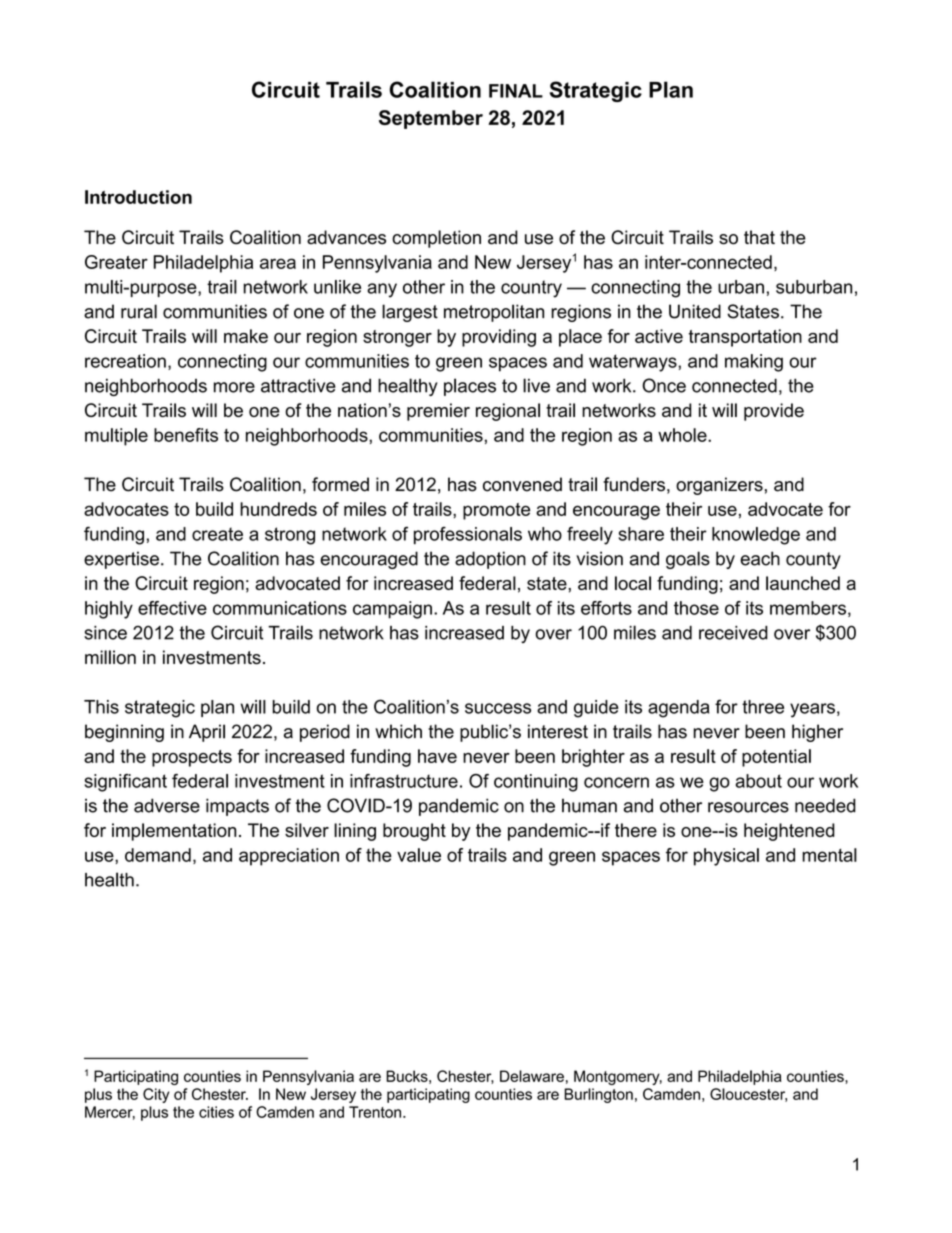 Image resolution: width=952 pixels, height=1233 pixels. What do you see at coordinates (437, 756) in the image?
I see `have` at bounding box center [437, 756].
